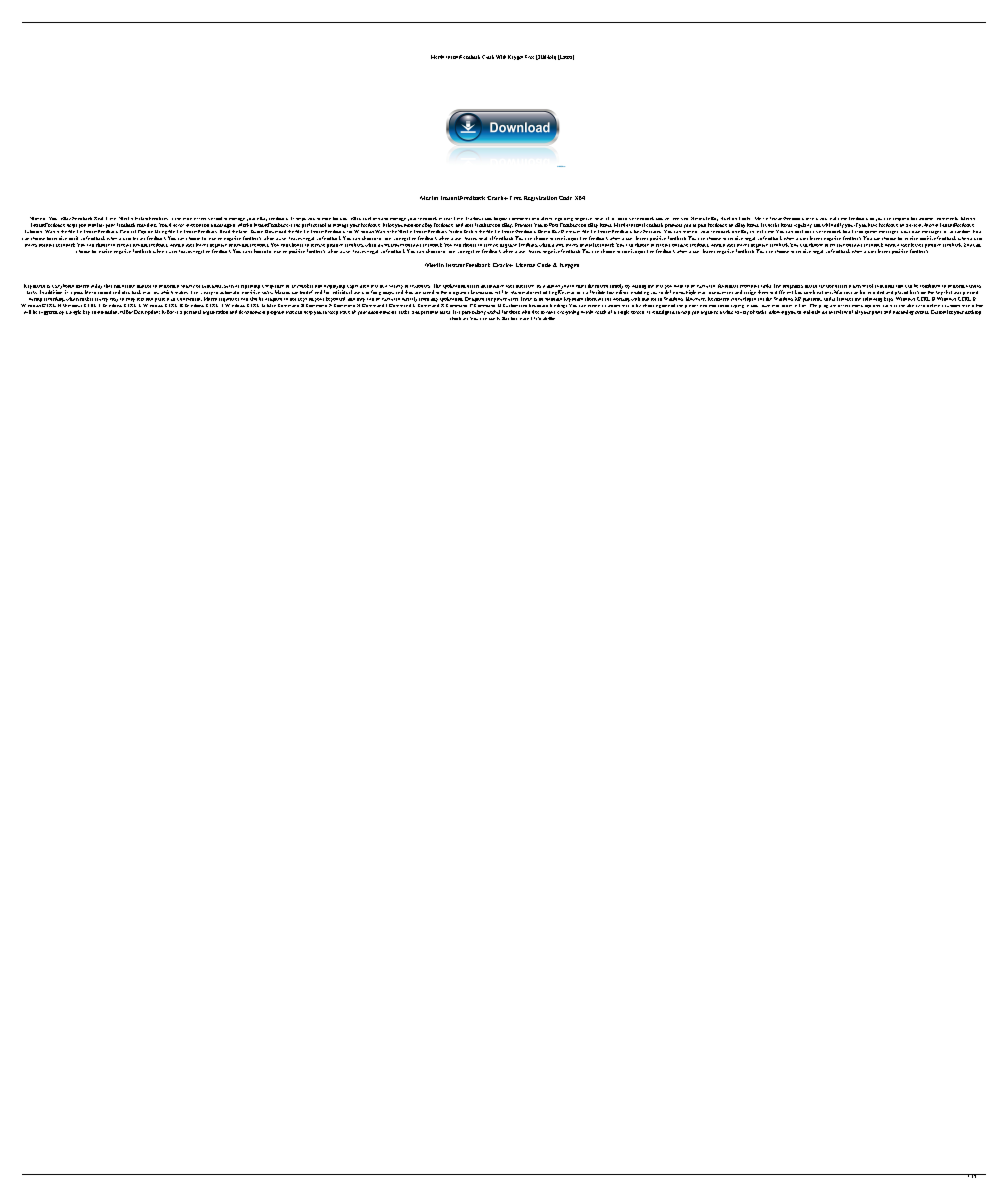 The height and width of the screenshot is (1189, 1008). I want to click on License, so click(525, 265).
